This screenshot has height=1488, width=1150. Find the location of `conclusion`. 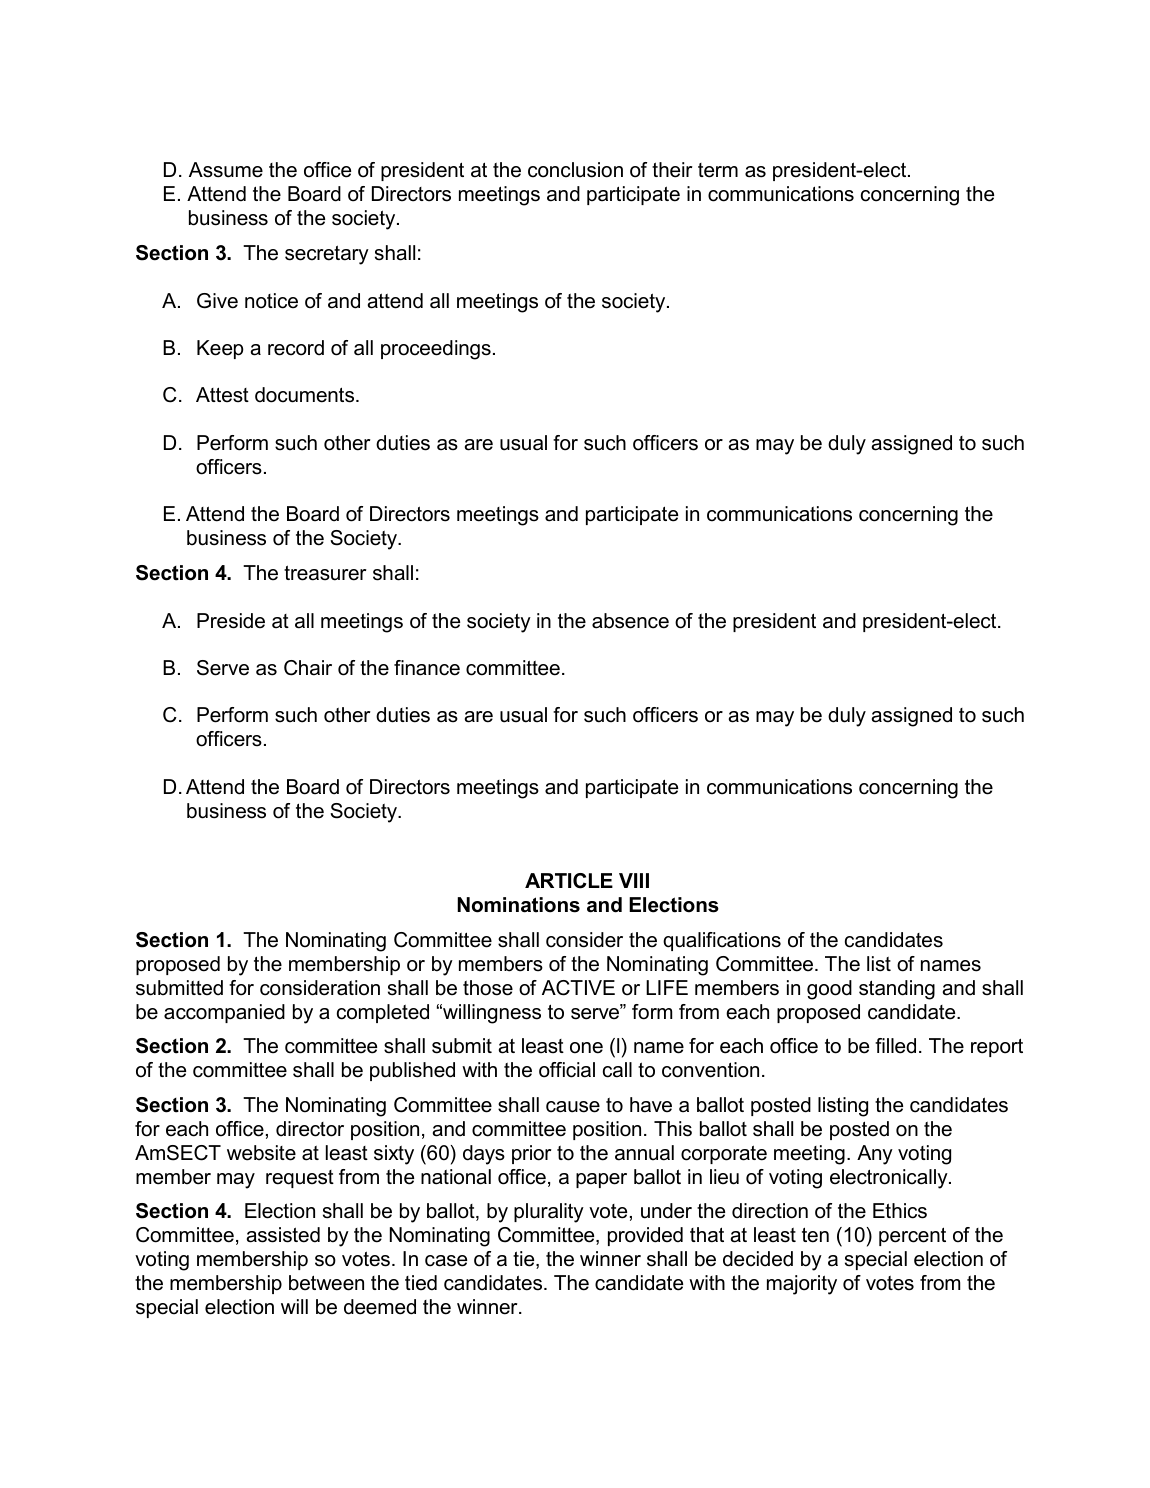

conclusion is located at coordinates (575, 170).
